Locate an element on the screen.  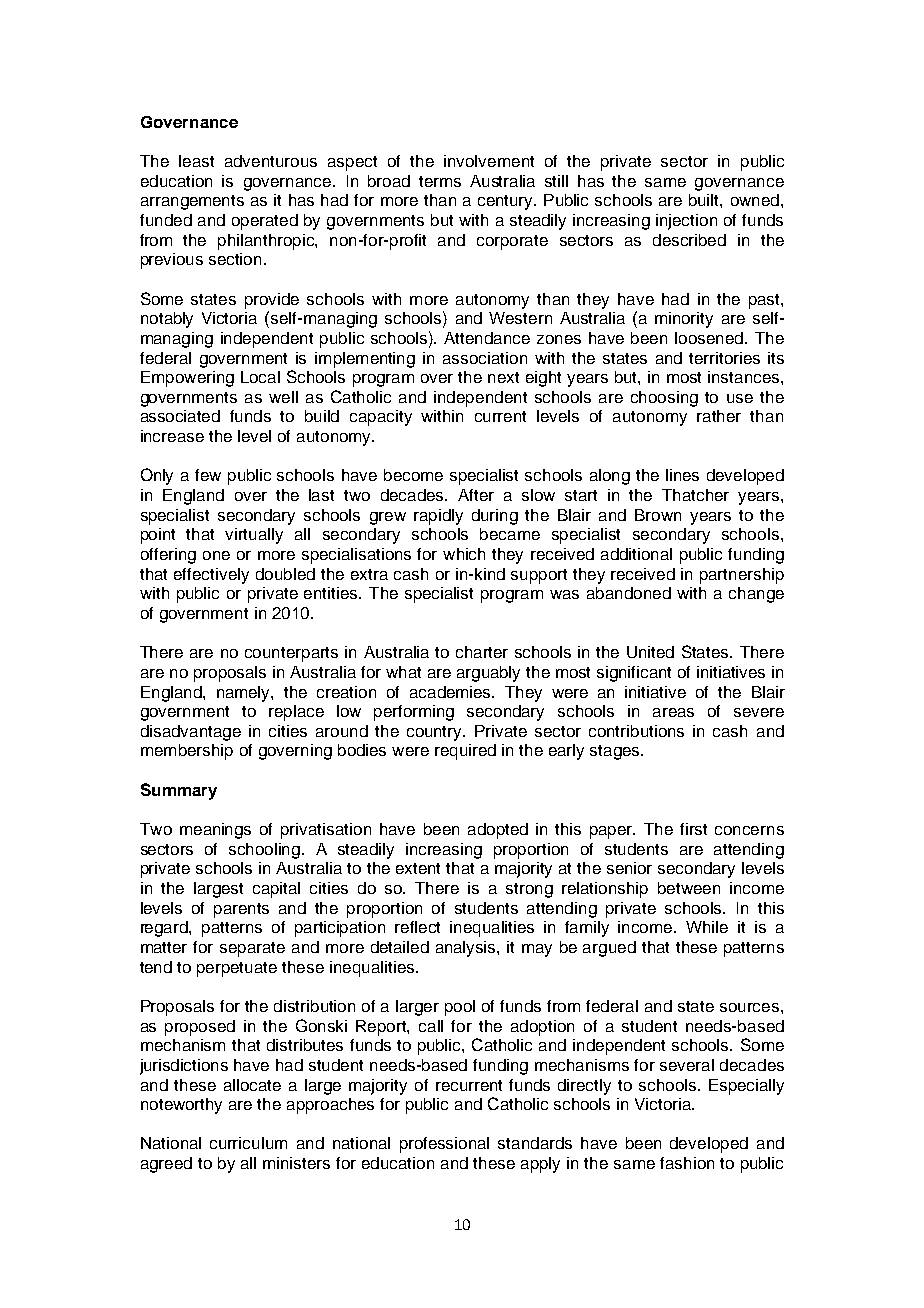
terms is located at coordinates (440, 181).
